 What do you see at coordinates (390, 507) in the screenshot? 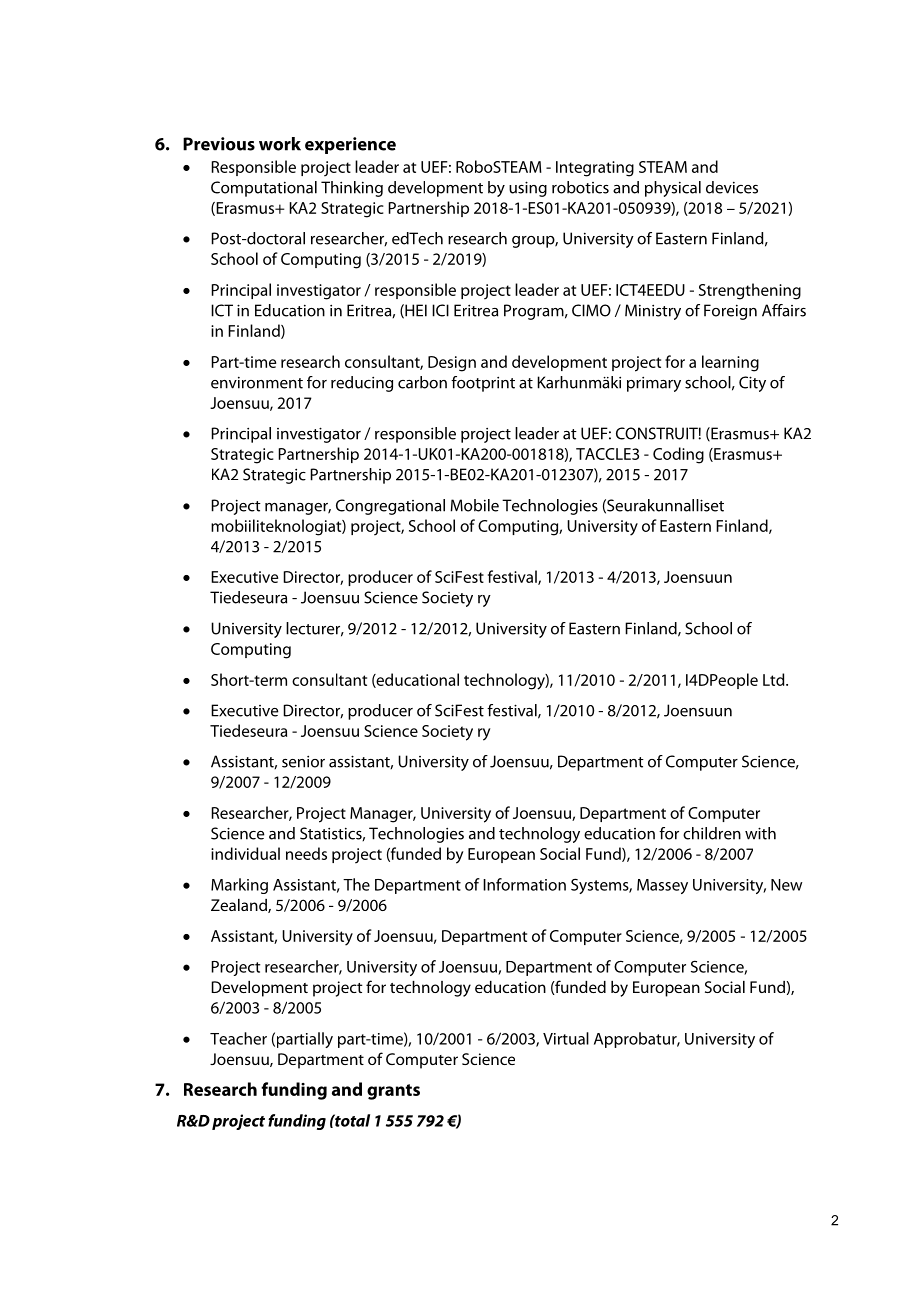
I see `Congregational` at bounding box center [390, 507].
